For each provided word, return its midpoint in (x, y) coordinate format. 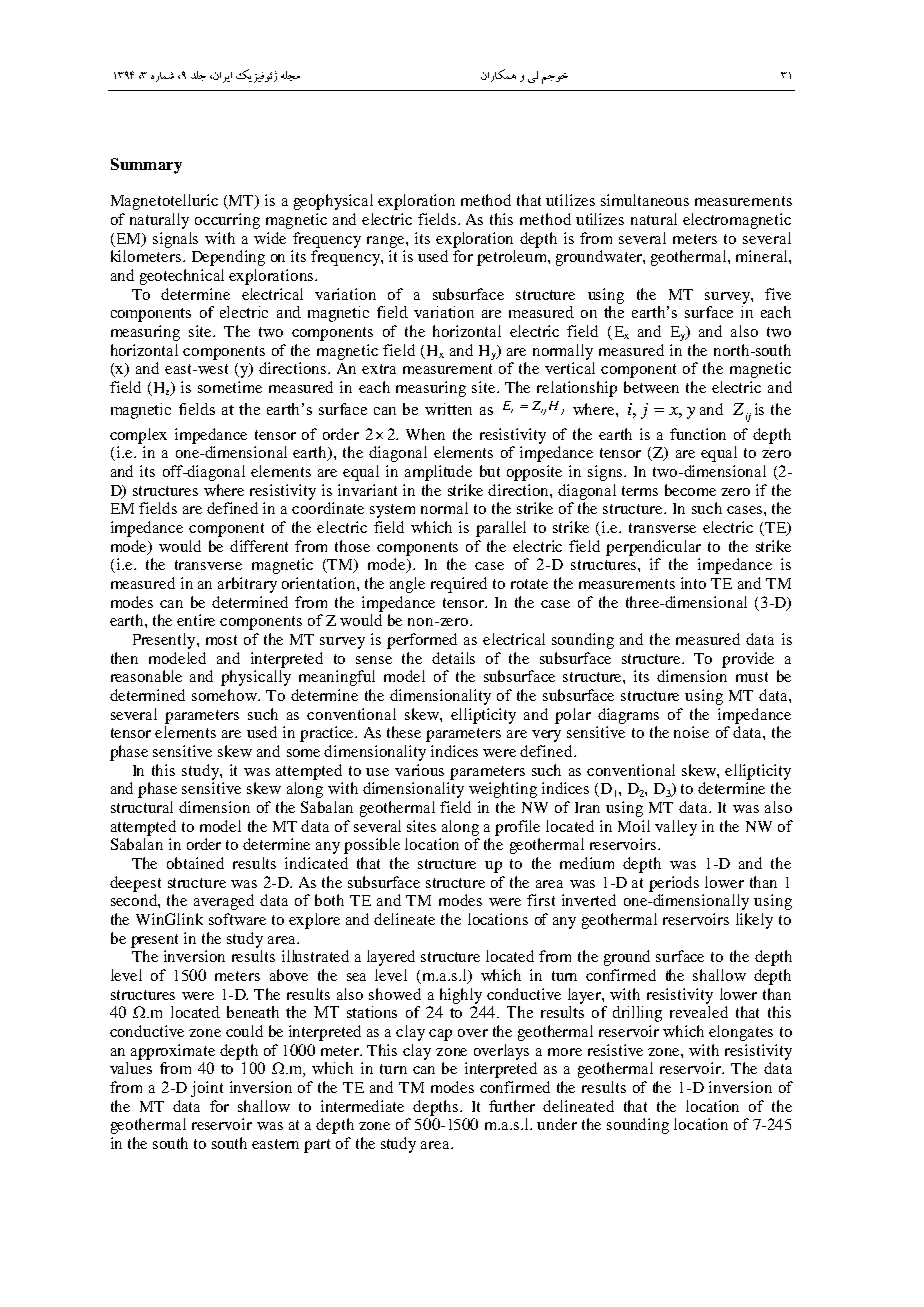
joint (207, 1089)
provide (748, 660)
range (387, 242)
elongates (741, 1033)
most (221, 640)
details (453, 658)
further (512, 1106)
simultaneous (645, 200)
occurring (227, 221)
